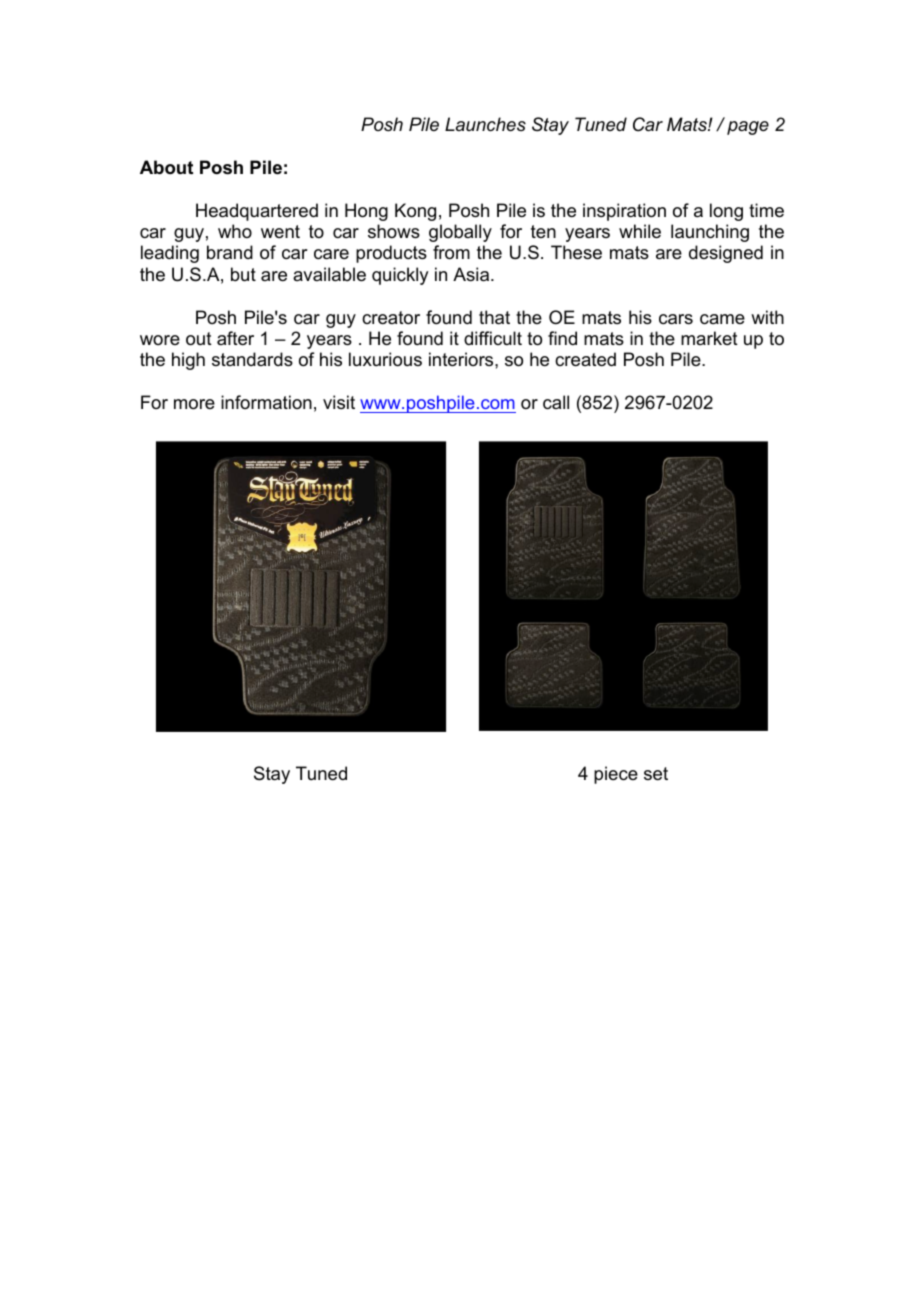 The height and width of the screenshot is (1308, 924). I want to click on cars, so click(676, 319).
